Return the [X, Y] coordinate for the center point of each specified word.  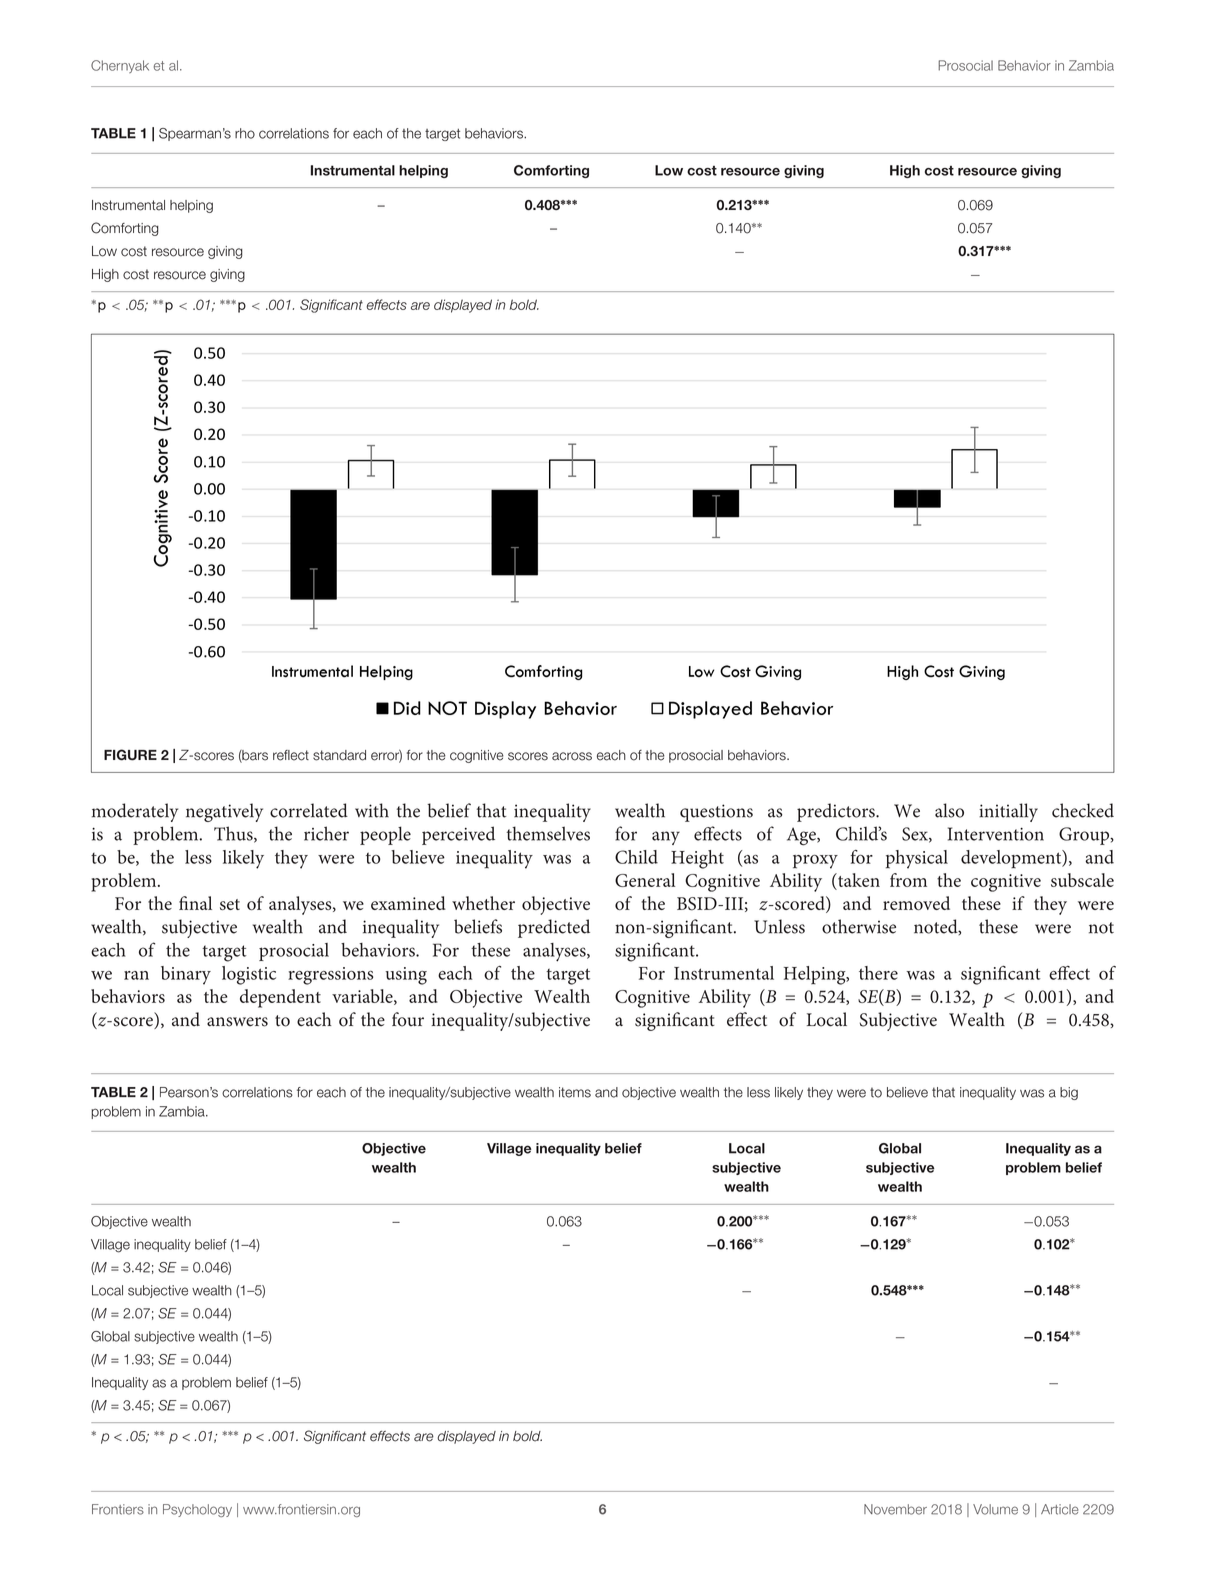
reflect [291, 755]
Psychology [197, 1510]
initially [1008, 812]
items [575, 1092]
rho [245, 133]
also [949, 810]
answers [237, 1022]
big [1069, 1093]
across [572, 756]
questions [716, 813]
